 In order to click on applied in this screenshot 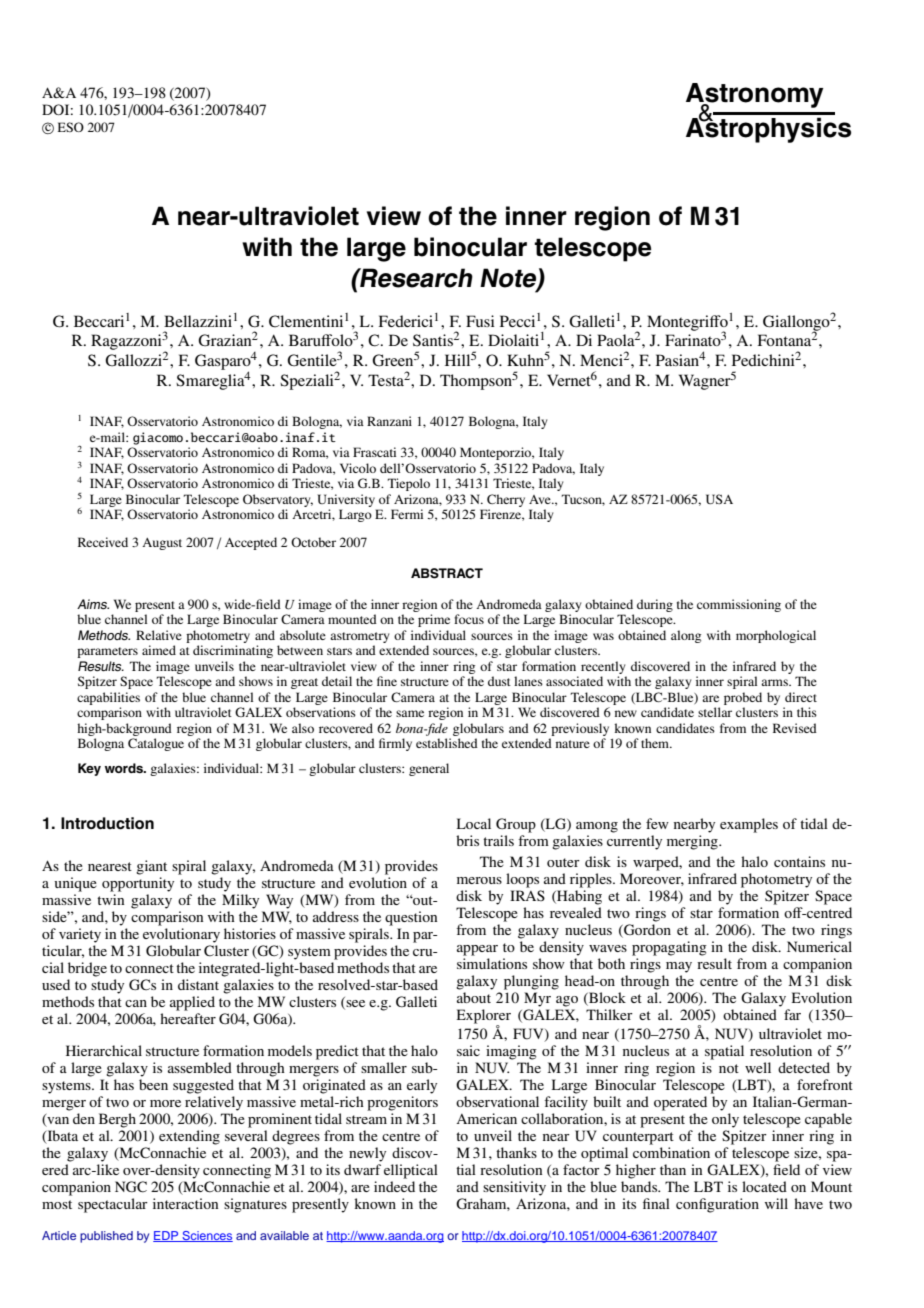, I will do `click(192, 1003)`.
